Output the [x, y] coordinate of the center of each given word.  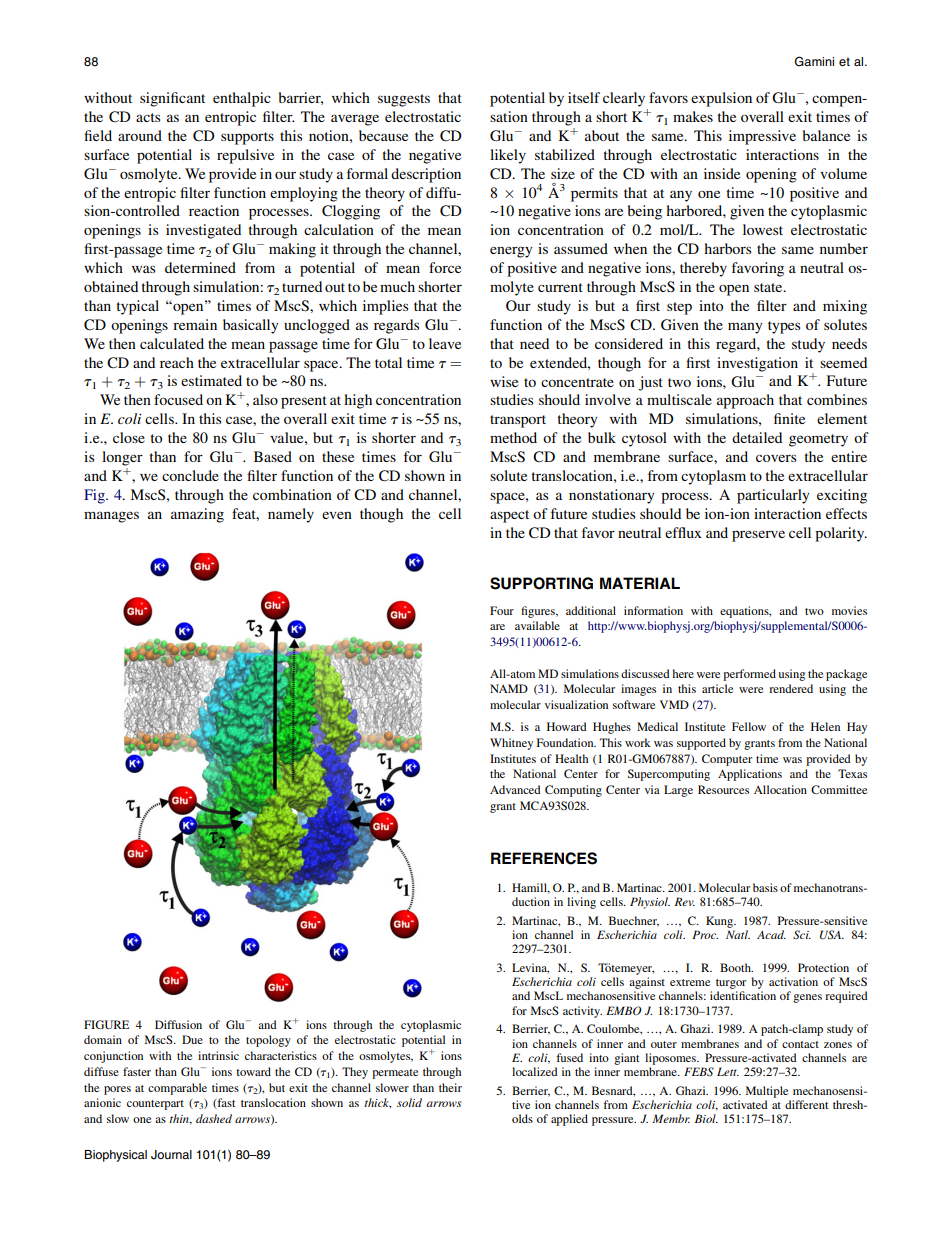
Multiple [767, 1092]
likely [508, 156]
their [450, 1087]
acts [148, 117]
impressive [762, 137]
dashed [214, 1118]
